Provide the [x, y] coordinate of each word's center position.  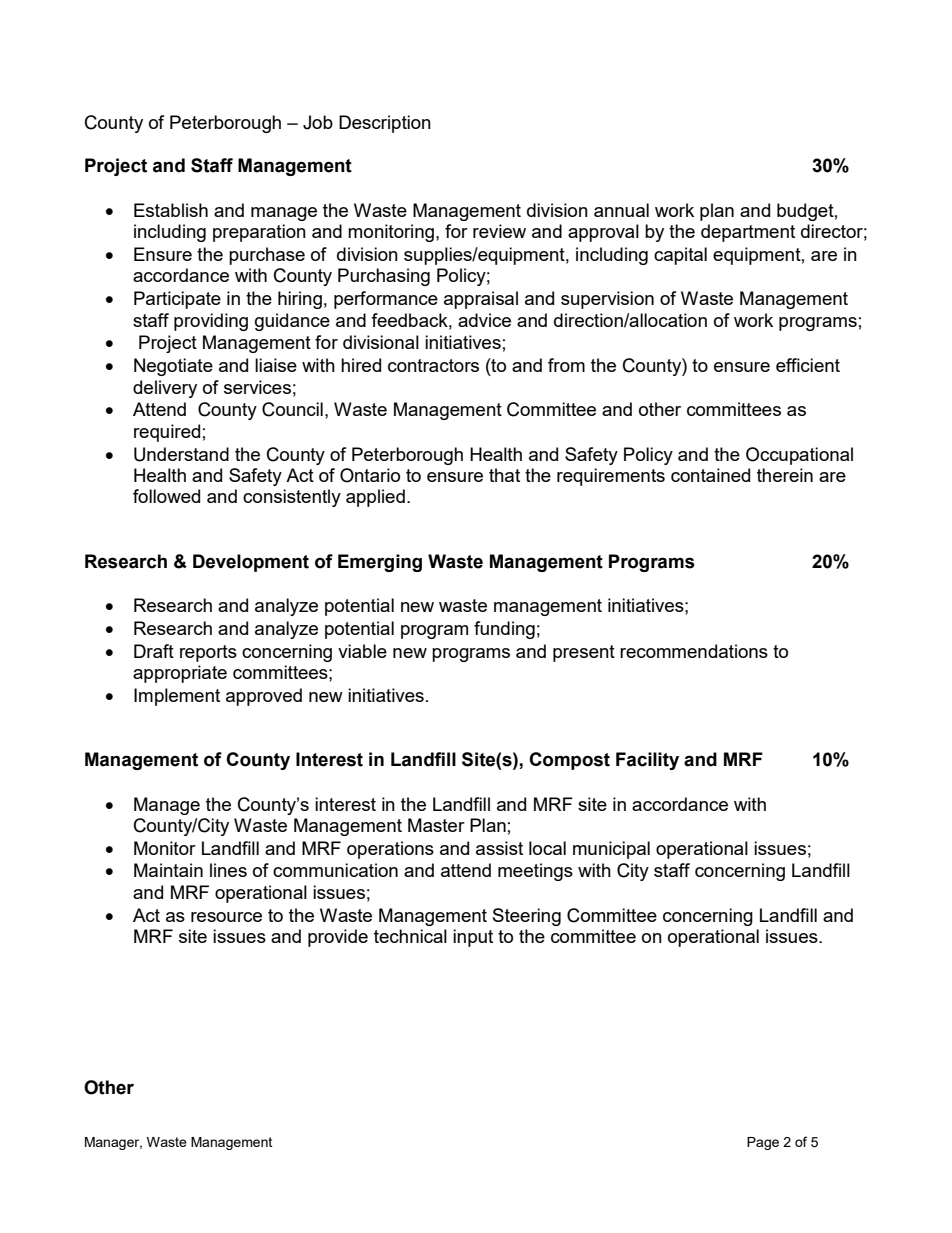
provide [338, 938]
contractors [433, 365]
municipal [611, 850]
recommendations [694, 651]
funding [504, 630]
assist [499, 848]
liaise [276, 365]
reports [208, 653]
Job [318, 122]
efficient [808, 365]
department [748, 233]
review [499, 231]
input [473, 938]
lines [228, 870]
